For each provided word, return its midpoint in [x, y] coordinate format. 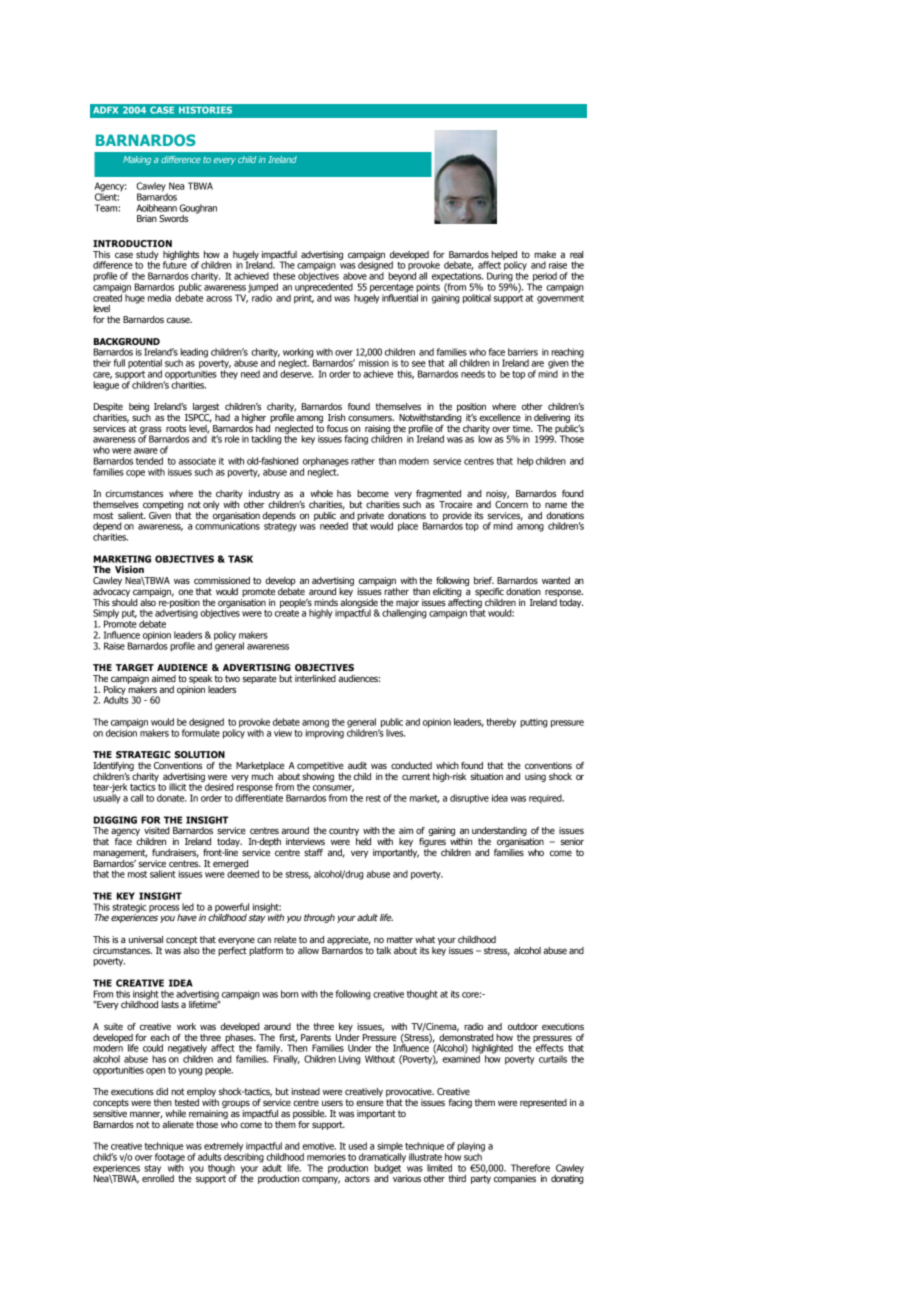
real [576, 254]
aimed [164, 678]
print [304, 298]
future [175, 264]
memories [326, 1157]
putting [534, 723]
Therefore [530, 1168]
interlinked [315, 678]
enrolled [158, 1177]
